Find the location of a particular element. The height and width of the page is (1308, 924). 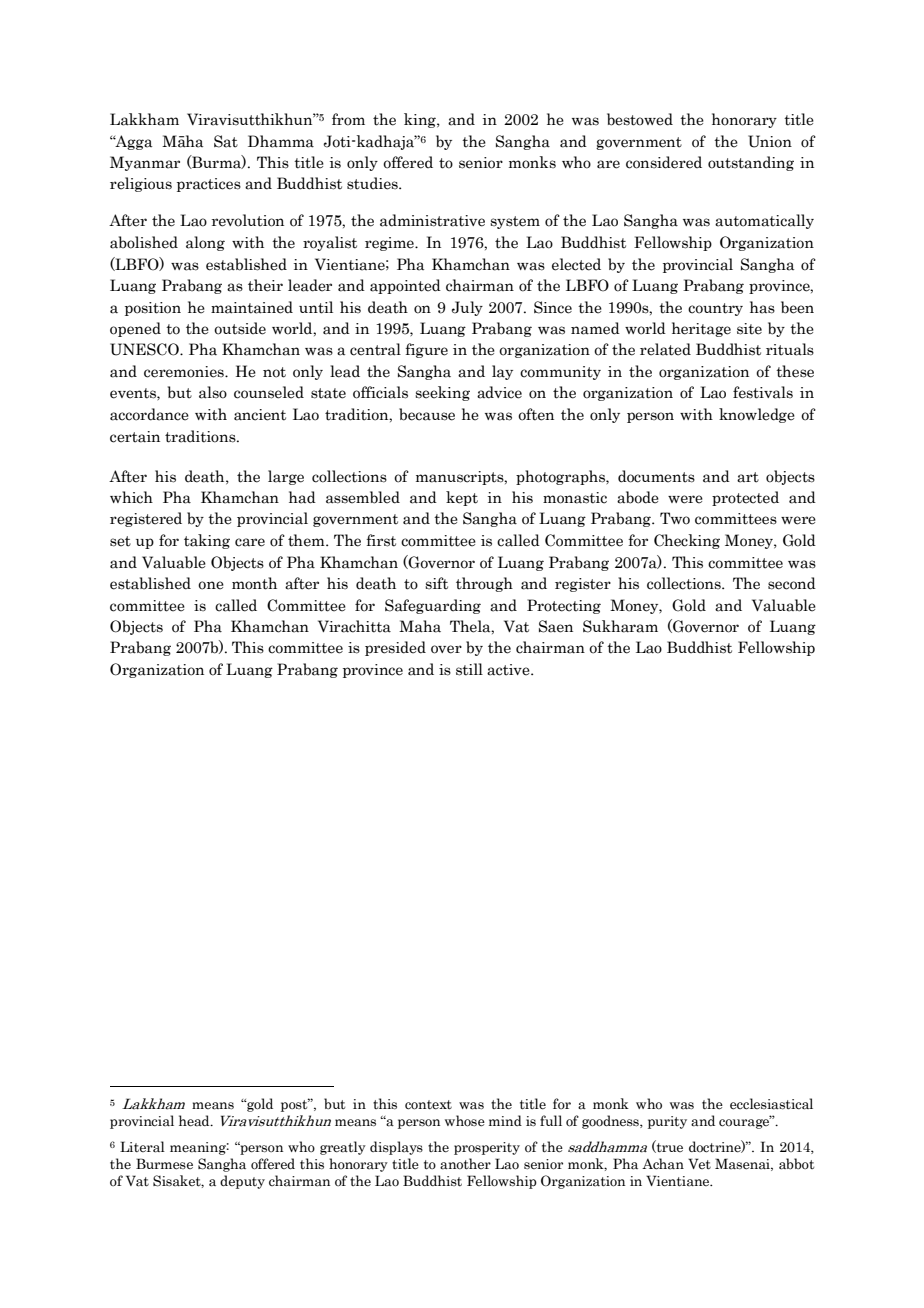

month is located at coordinates (254, 583).
